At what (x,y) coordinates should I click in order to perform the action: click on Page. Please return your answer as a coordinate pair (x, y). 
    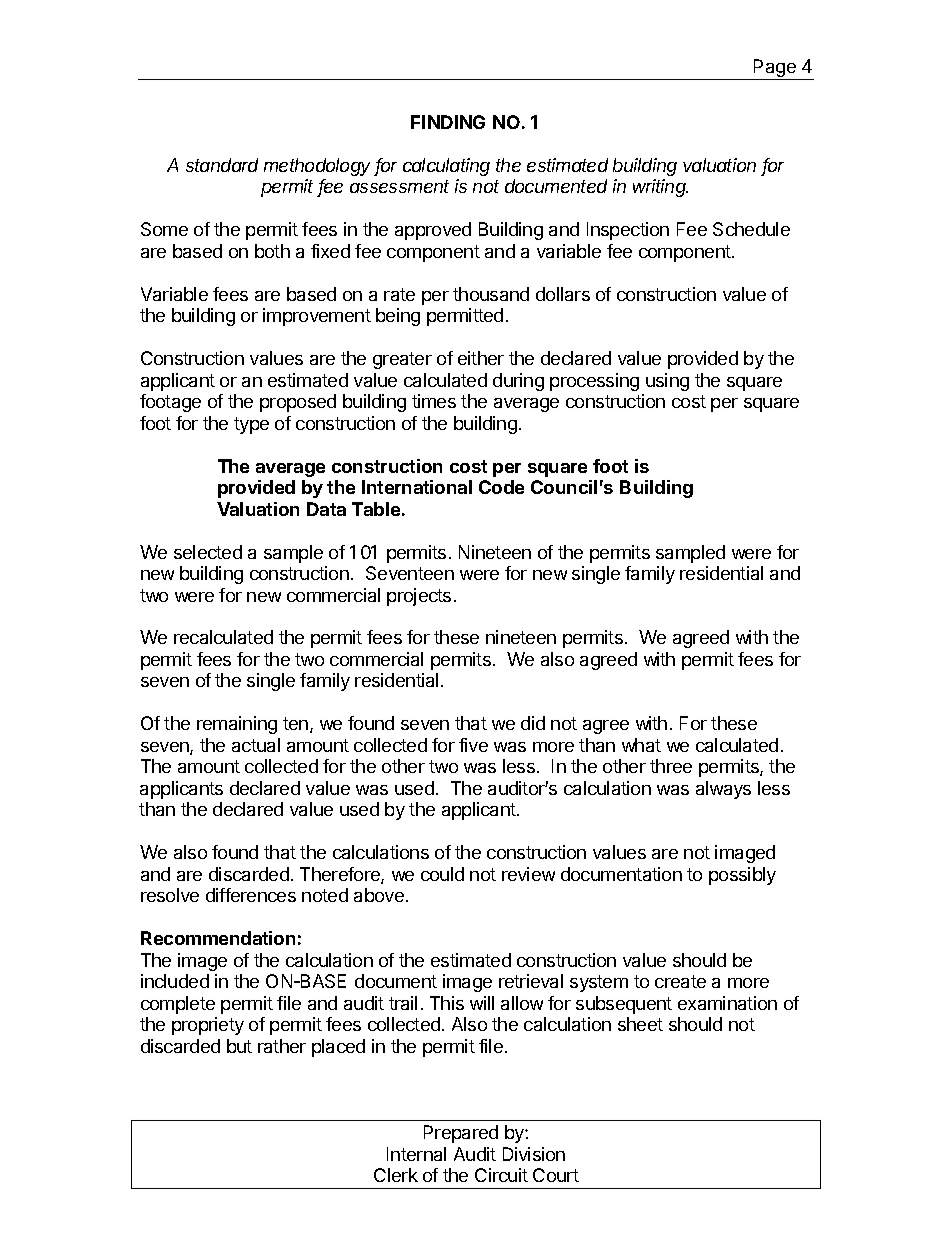
    Looking at the image, I should click on (775, 69).
